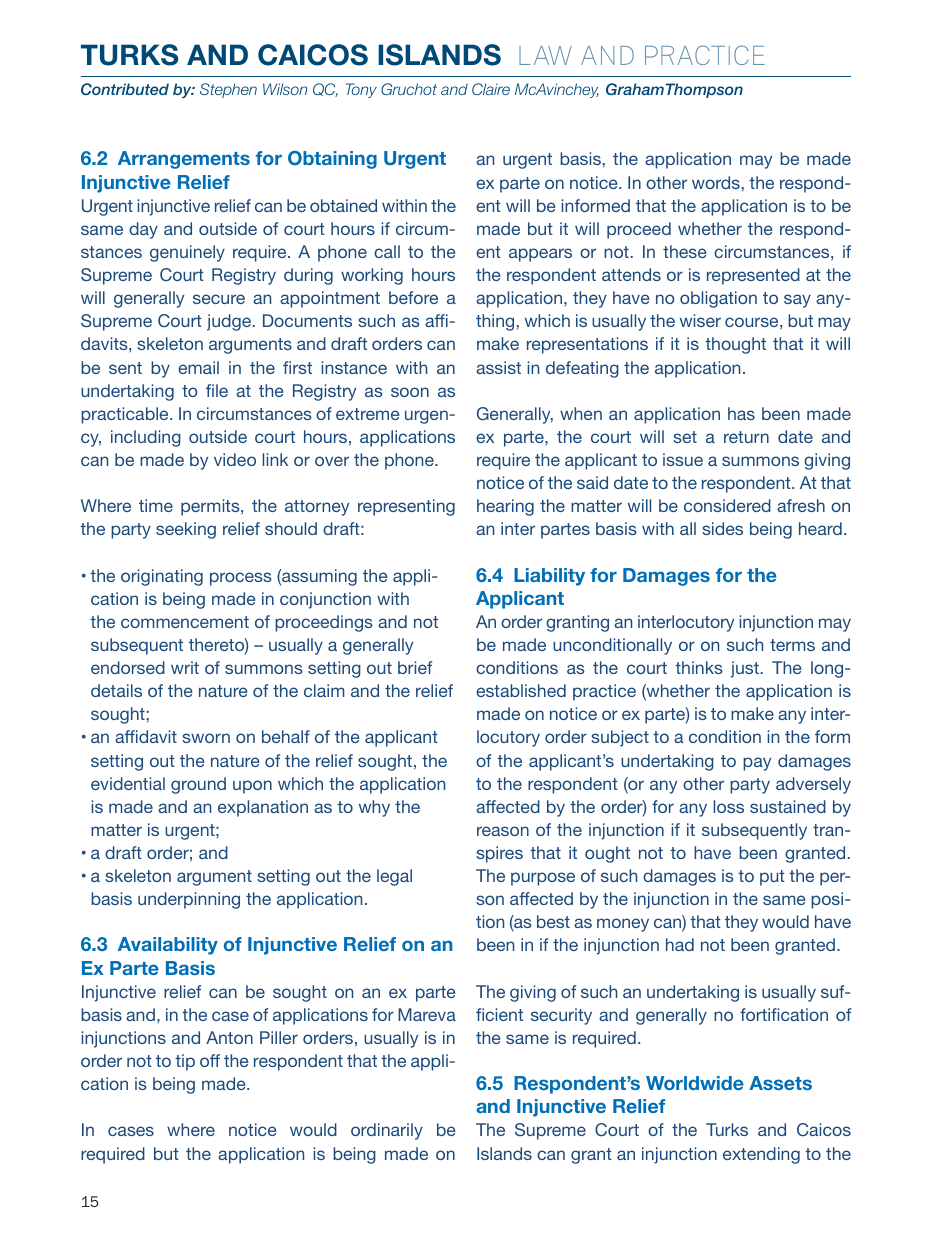 The width and height of the screenshot is (952, 1240). I want to click on brief, so click(415, 667).
